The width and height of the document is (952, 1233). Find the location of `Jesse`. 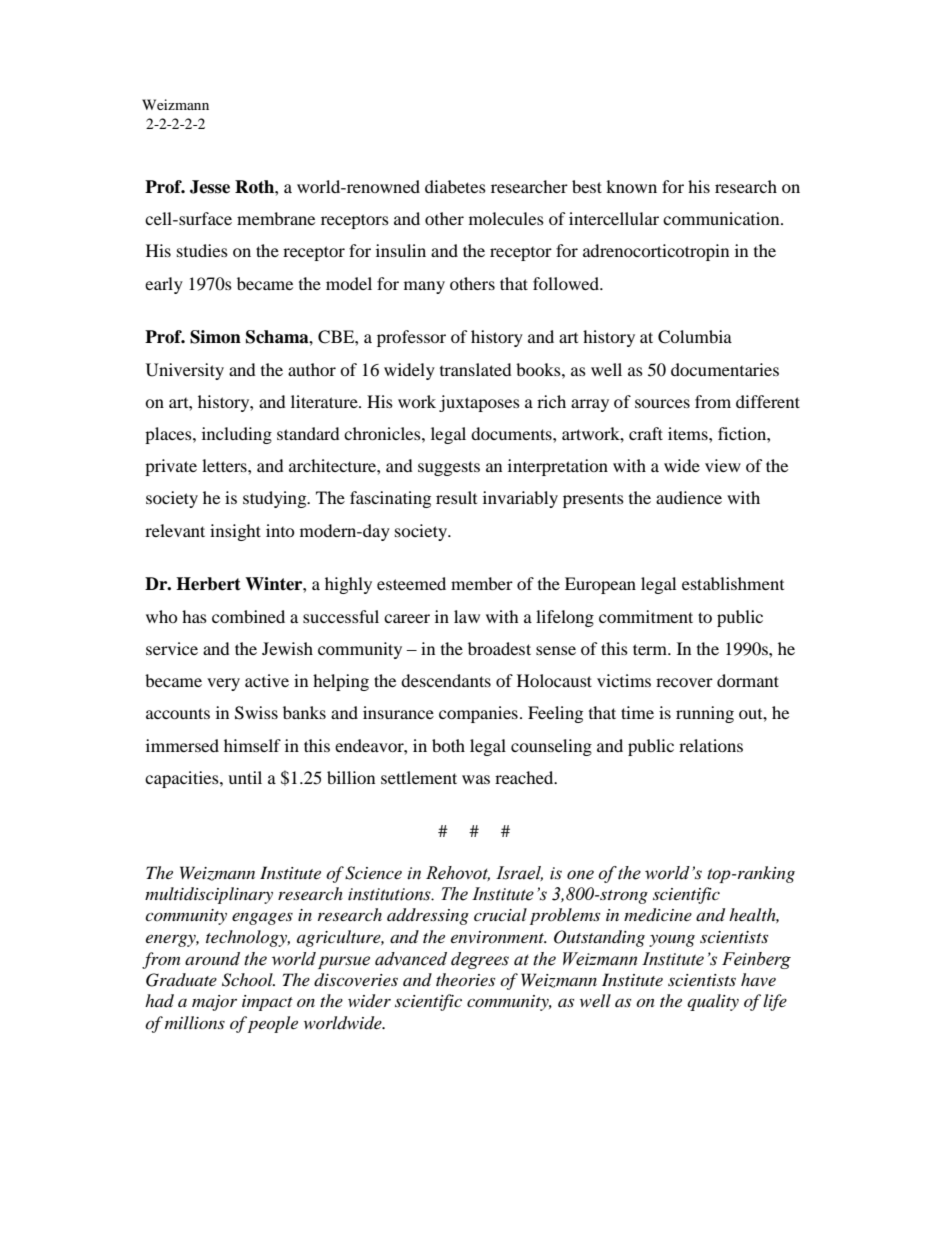

Jesse is located at coordinates (210, 187).
